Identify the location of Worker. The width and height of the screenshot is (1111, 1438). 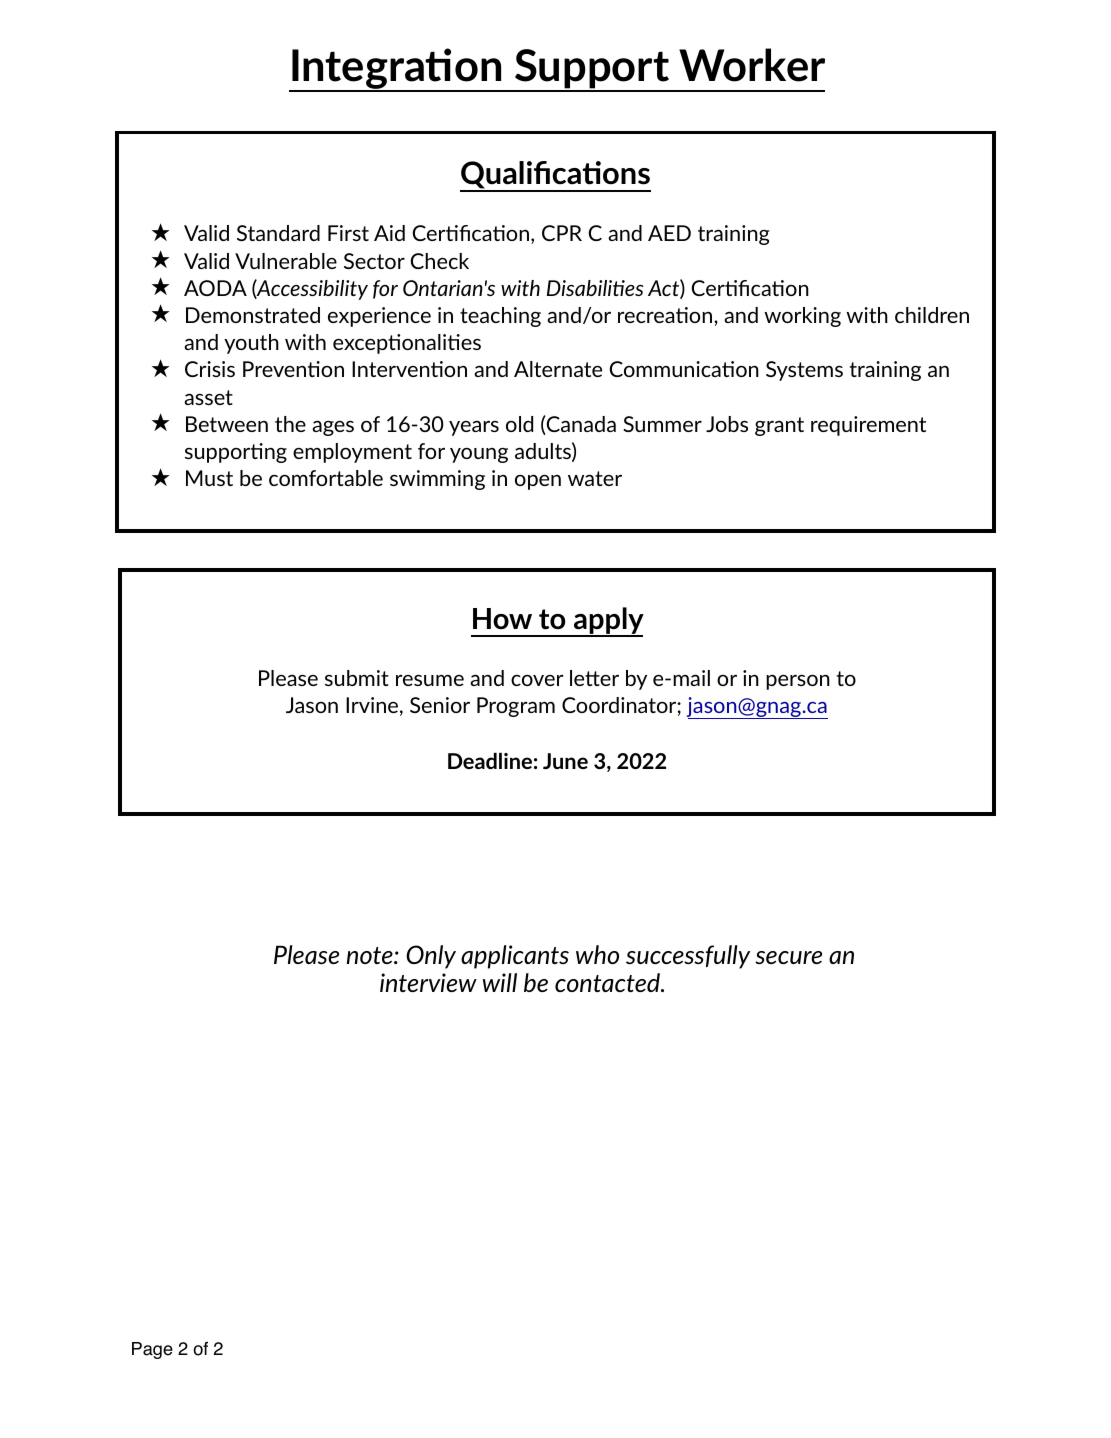
(752, 65).
